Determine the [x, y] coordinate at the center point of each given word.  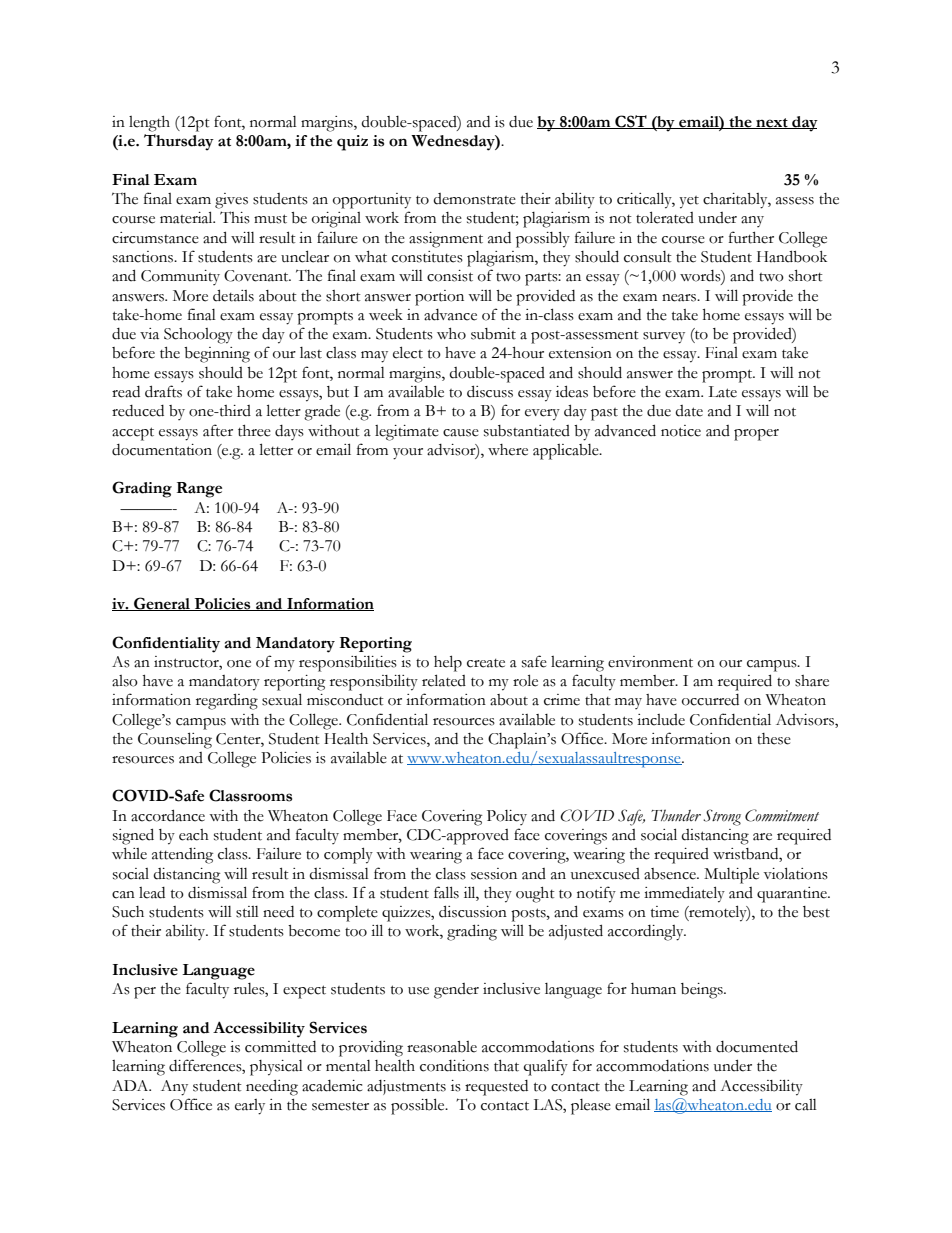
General [162, 604]
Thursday [179, 142]
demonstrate [474, 199]
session [494, 874]
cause [461, 433]
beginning [217, 355]
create [486, 663]
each [194, 835]
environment [650, 662]
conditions [454, 1066]
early [250, 1107]
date [689, 411]
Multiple [731, 875]
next [772, 123]
